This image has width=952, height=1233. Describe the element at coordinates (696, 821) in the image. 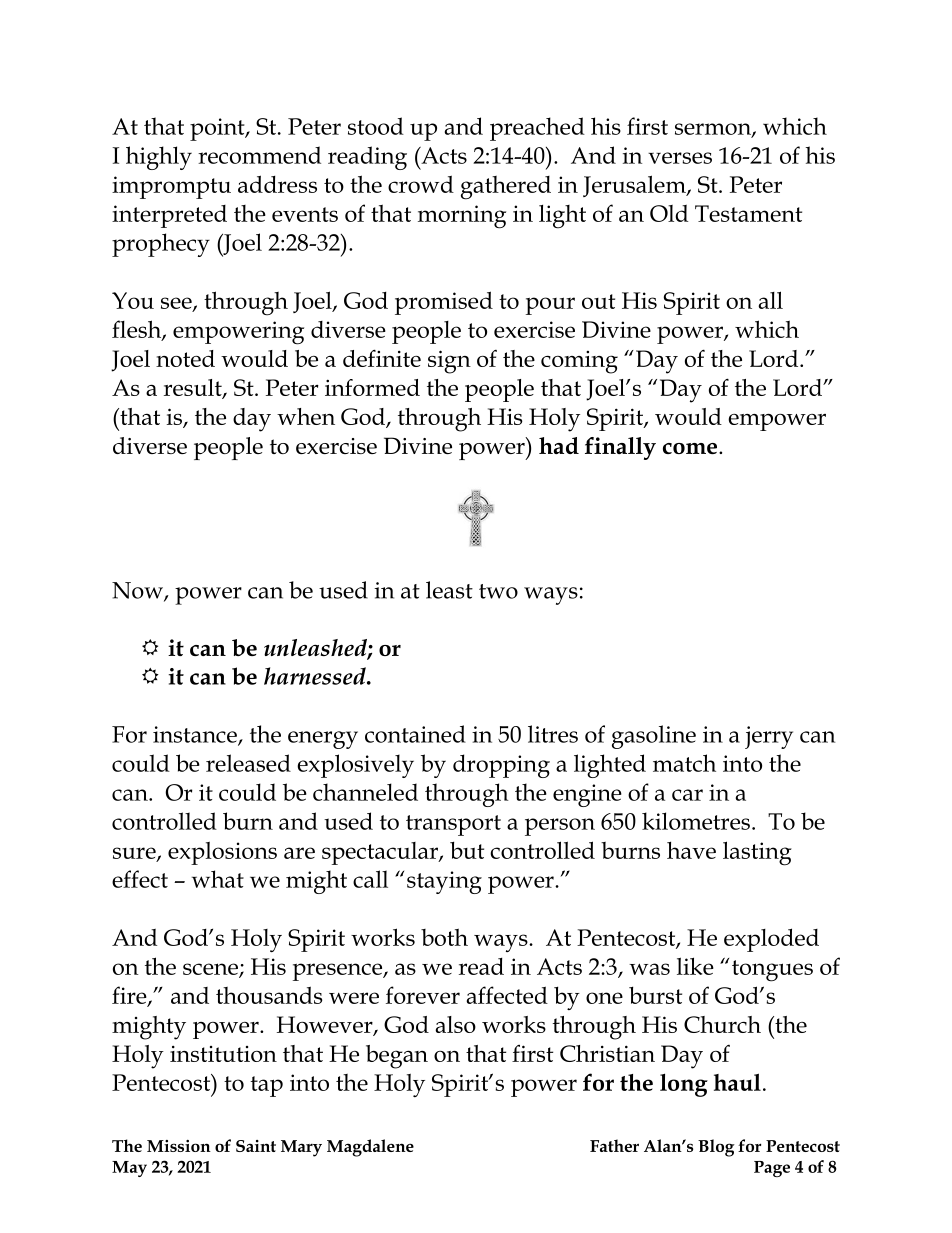

I see `kilometres` at that location.
